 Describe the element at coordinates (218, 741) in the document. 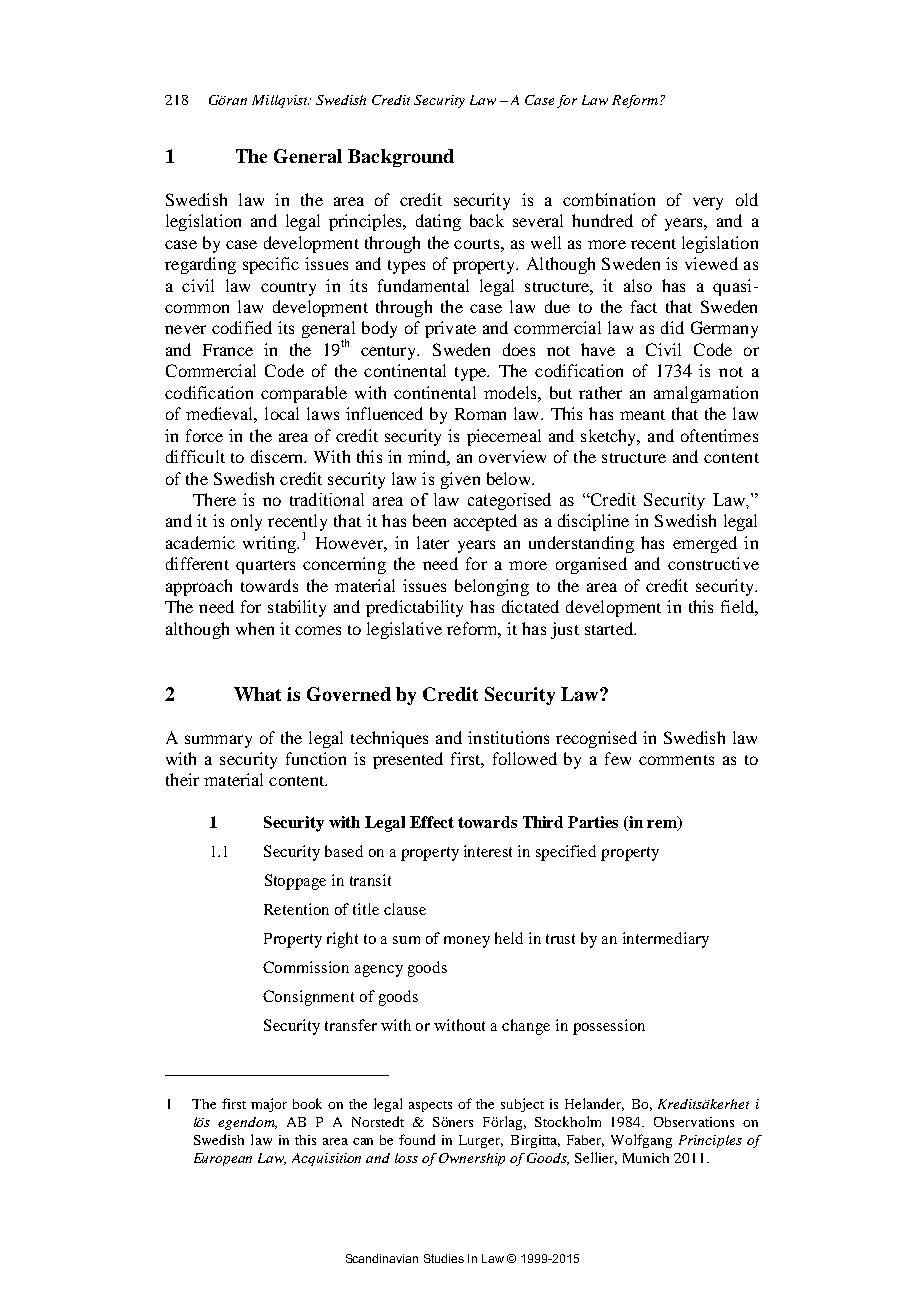

I see `summary` at that location.
